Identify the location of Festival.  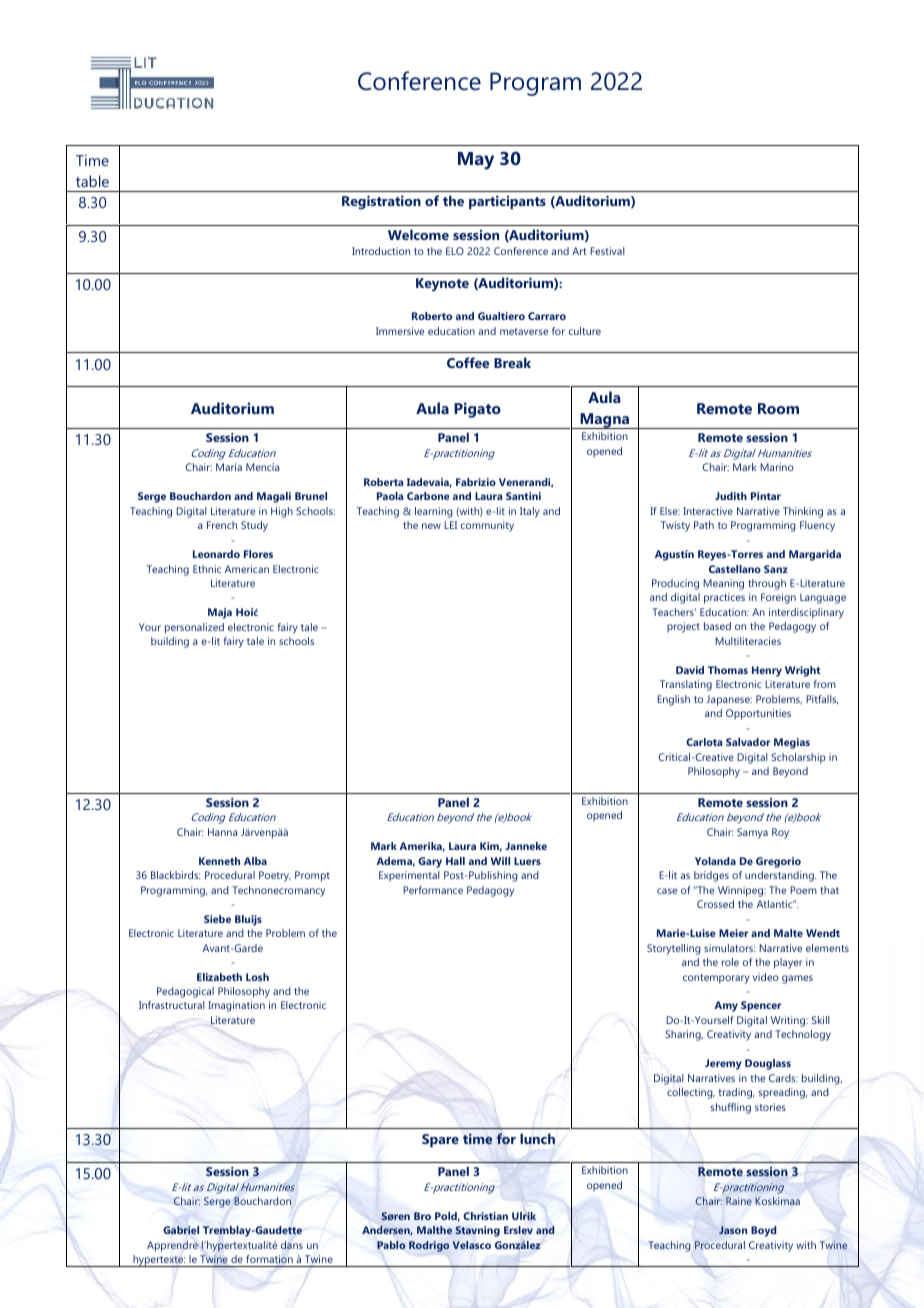
(607, 251).
